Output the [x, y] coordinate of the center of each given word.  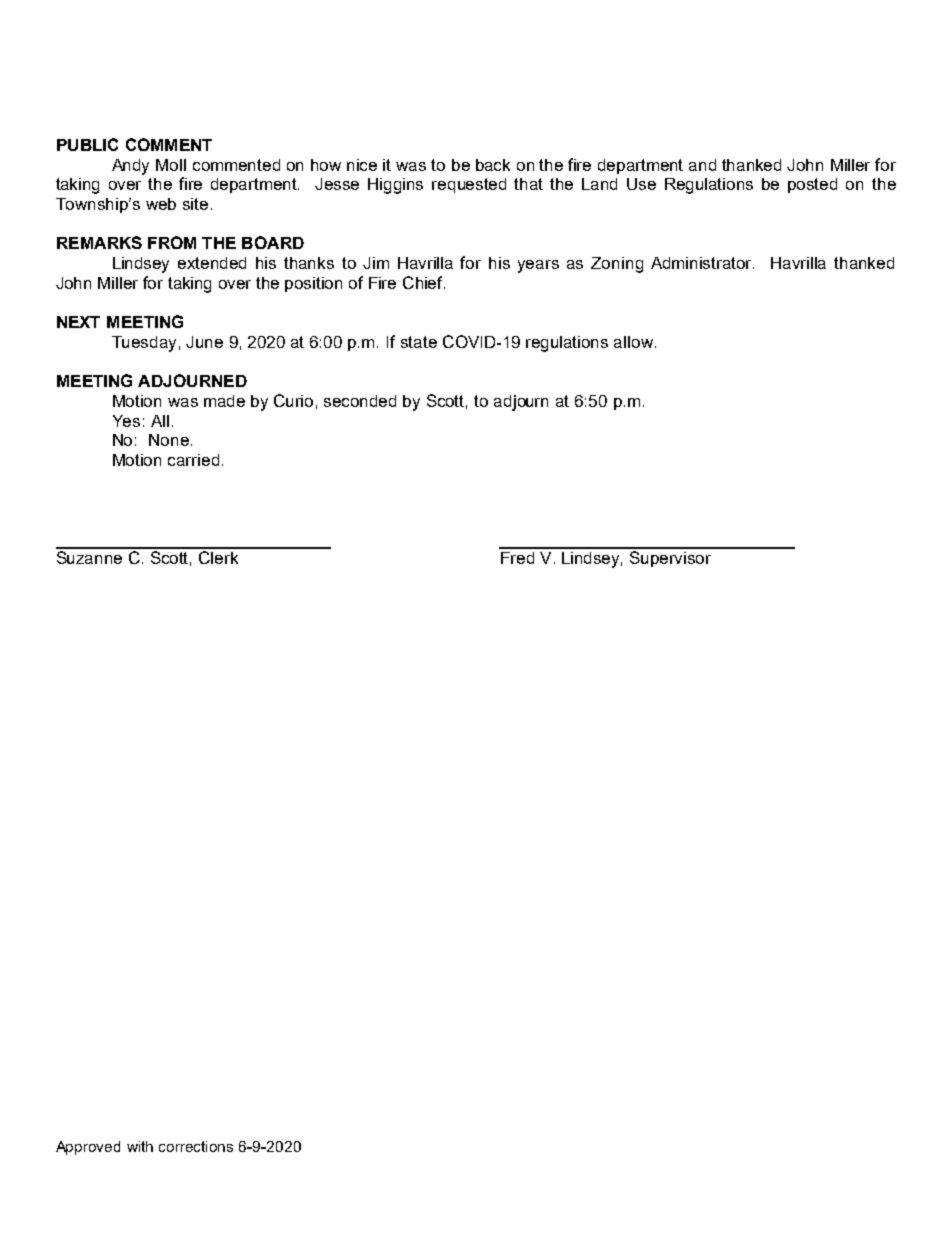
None [169, 440]
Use [641, 184]
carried [193, 460]
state [419, 342]
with [140, 1146]
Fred [517, 558]
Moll [171, 165]
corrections [196, 1146]
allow [635, 342]
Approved [88, 1148]
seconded [360, 401]
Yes [126, 421]
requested [469, 185]
